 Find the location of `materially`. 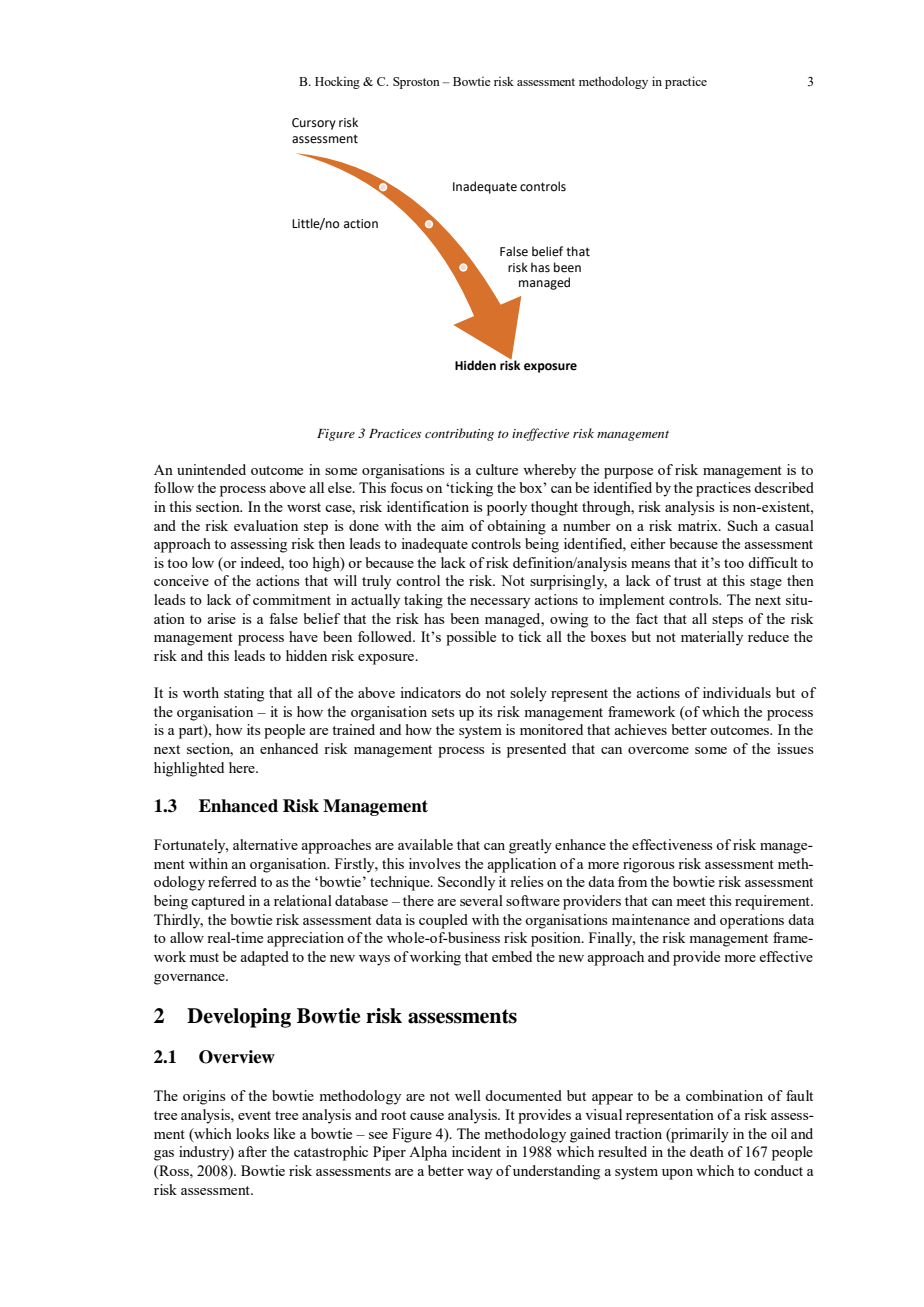

materially is located at coordinates (712, 638).
